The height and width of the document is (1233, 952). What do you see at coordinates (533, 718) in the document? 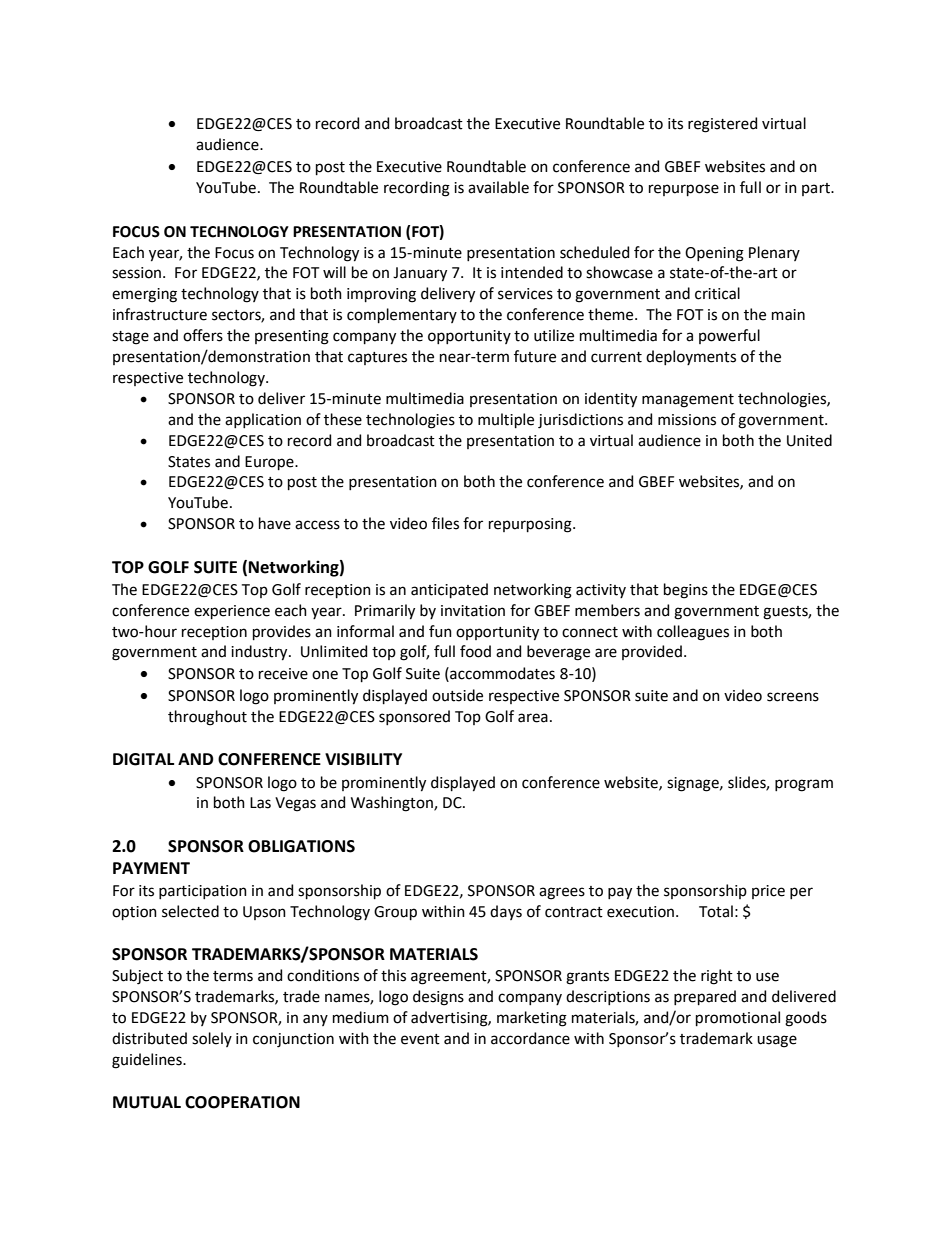
I see `area` at bounding box center [533, 718].
